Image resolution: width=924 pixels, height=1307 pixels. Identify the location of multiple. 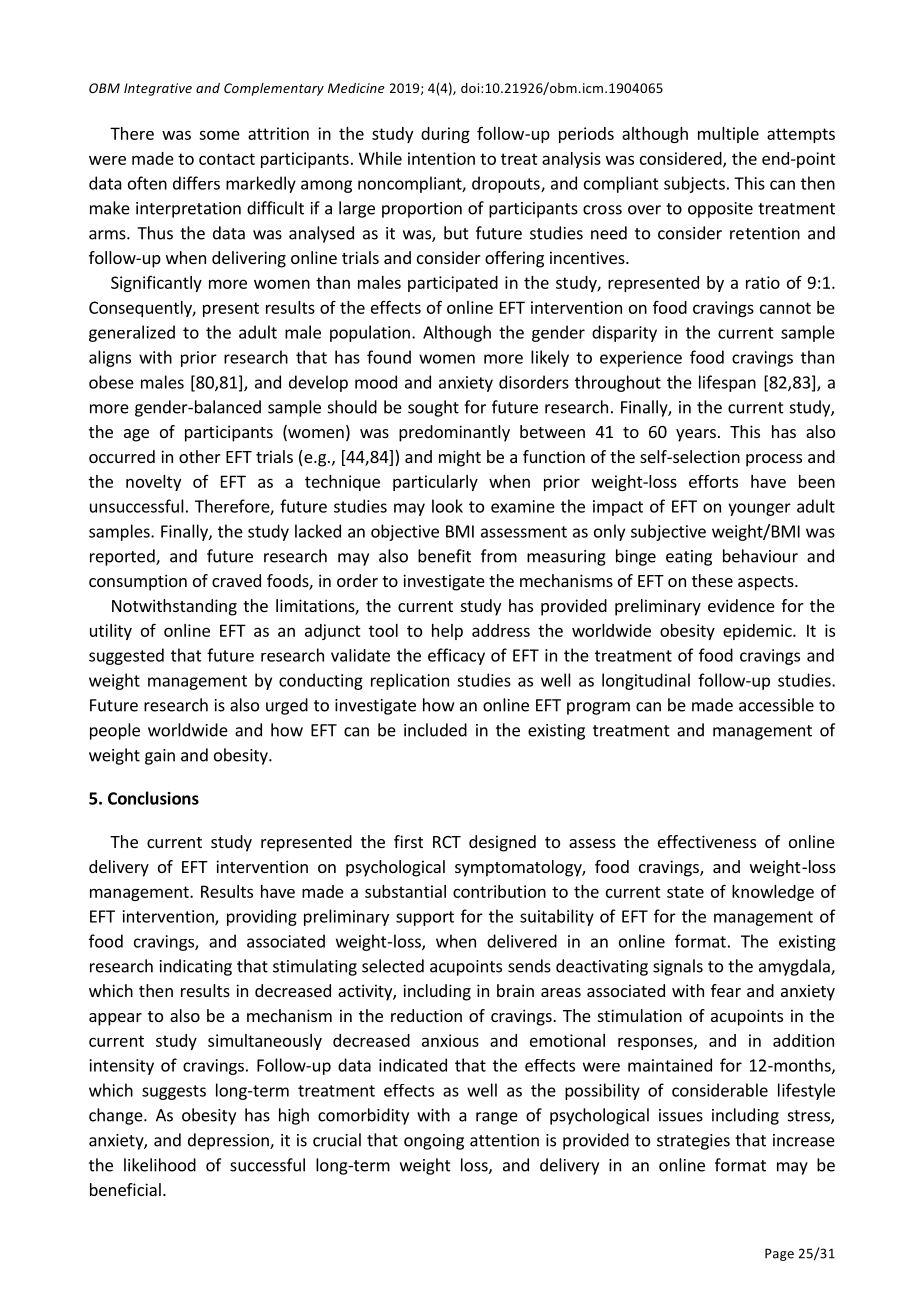
(728, 135).
